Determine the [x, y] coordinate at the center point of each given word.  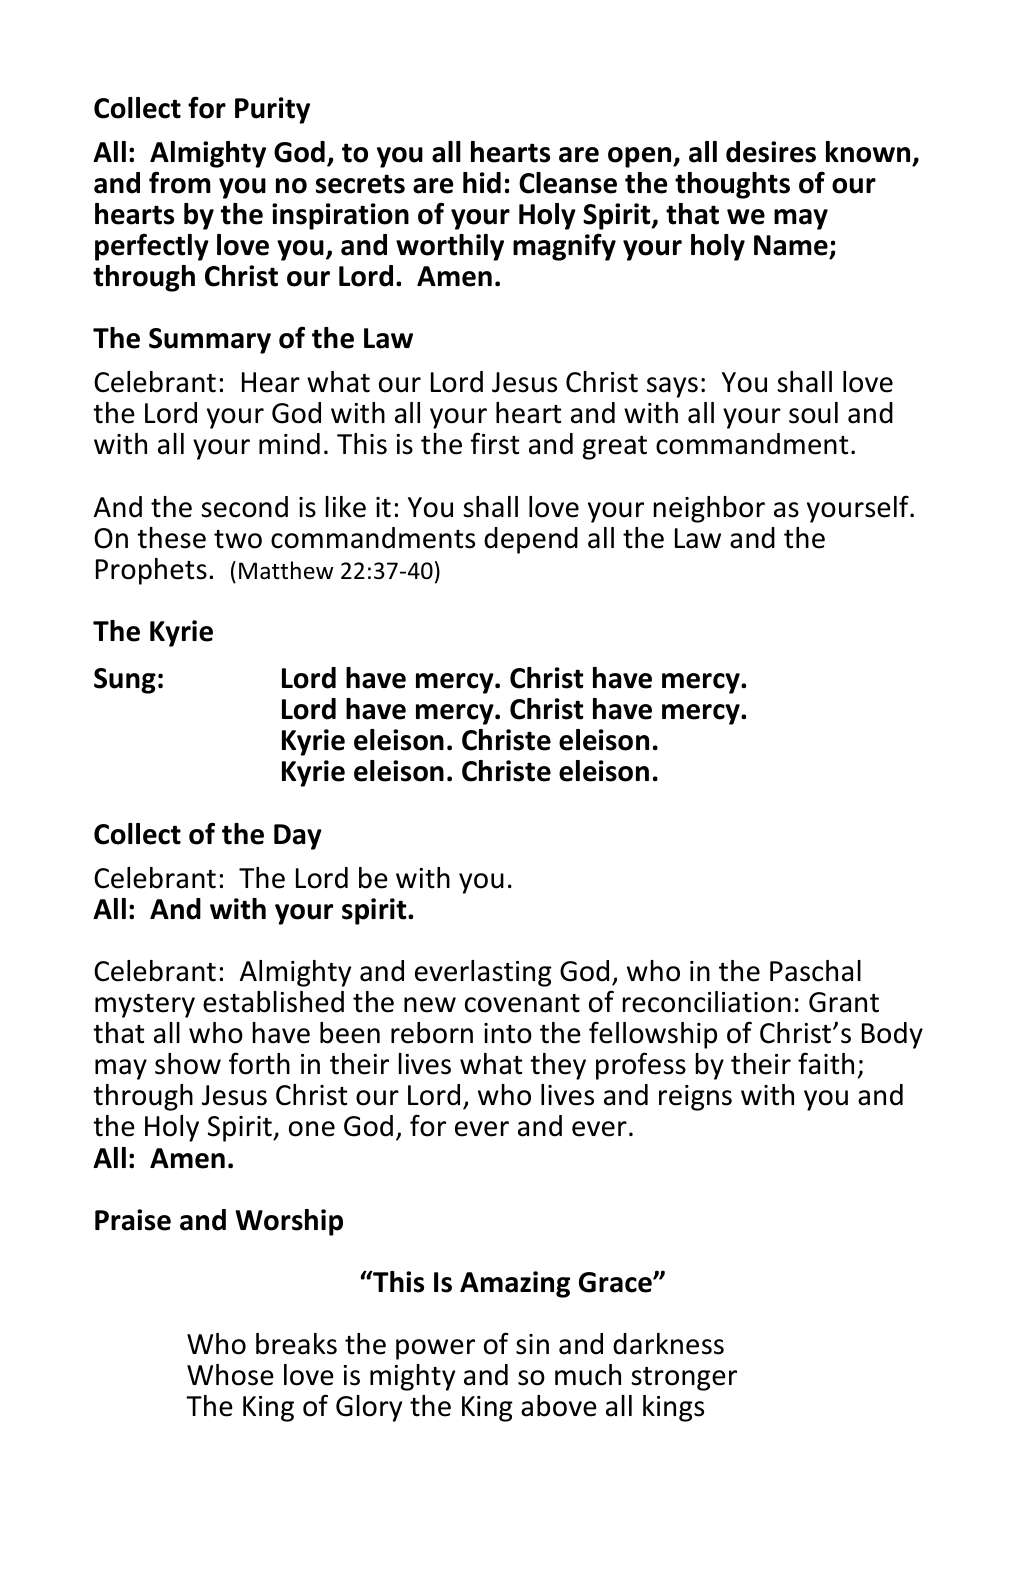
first [495, 443]
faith [826, 1063]
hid [482, 183]
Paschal [815, 971]
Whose [230, 1375]
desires [771, 152]
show [188, 1064]
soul [813, 413]
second [244, 507]
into [508, 1033]
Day [298, 837]
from [180, 182]
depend [531, 540]
